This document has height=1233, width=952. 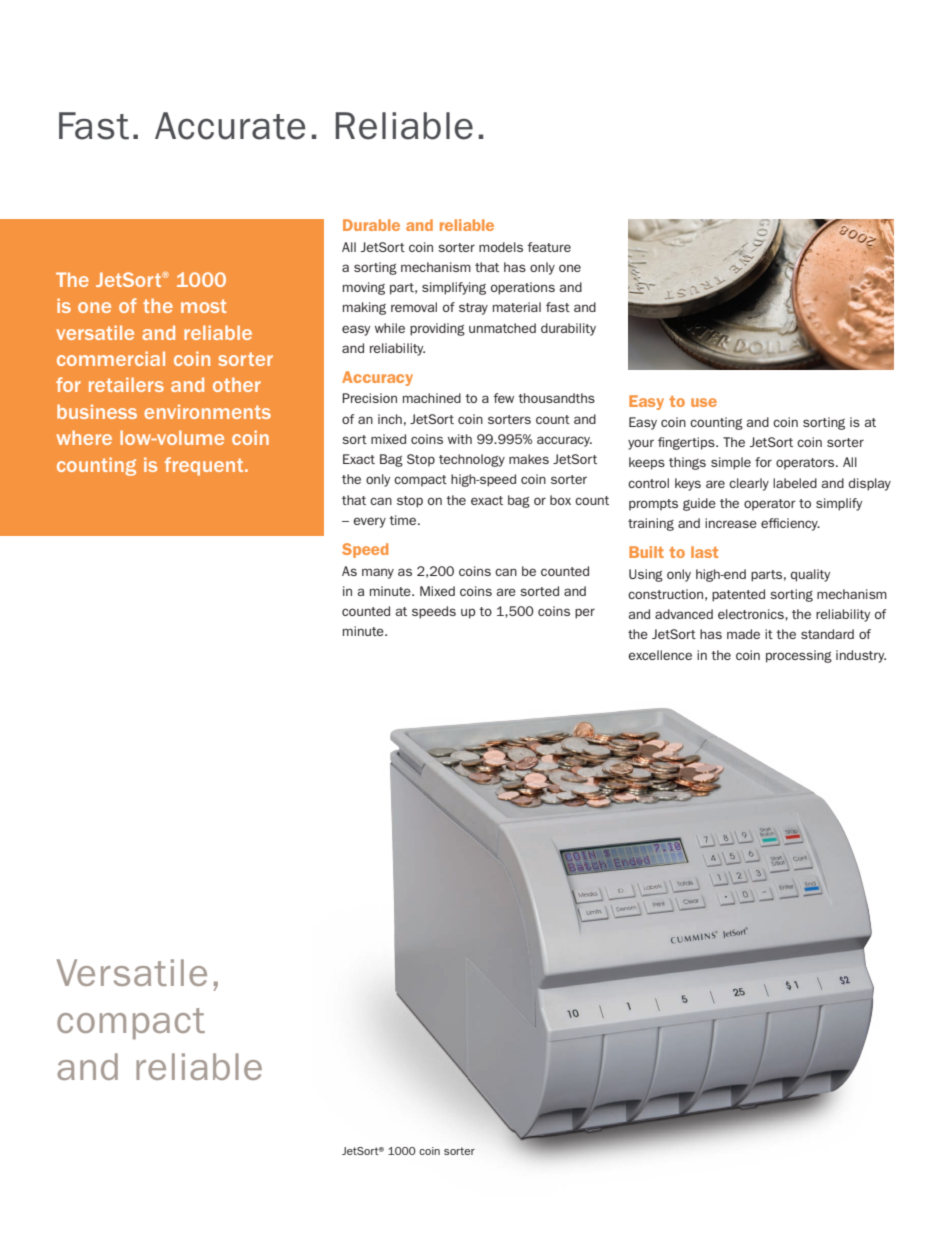 I want to click on Durable, so click(x=371, y=225).
